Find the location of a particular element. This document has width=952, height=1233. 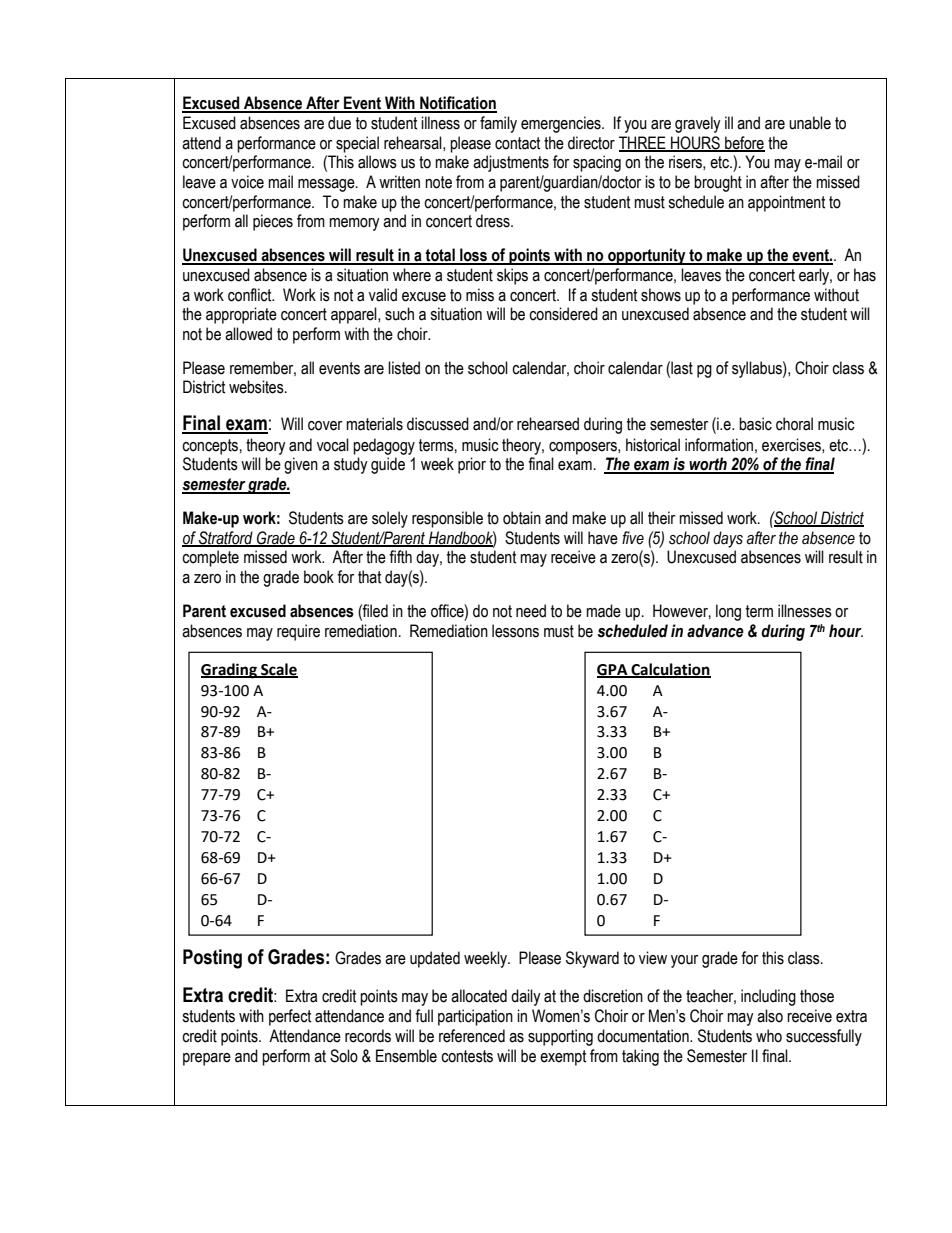

long is located at coordinates (728, 612).
